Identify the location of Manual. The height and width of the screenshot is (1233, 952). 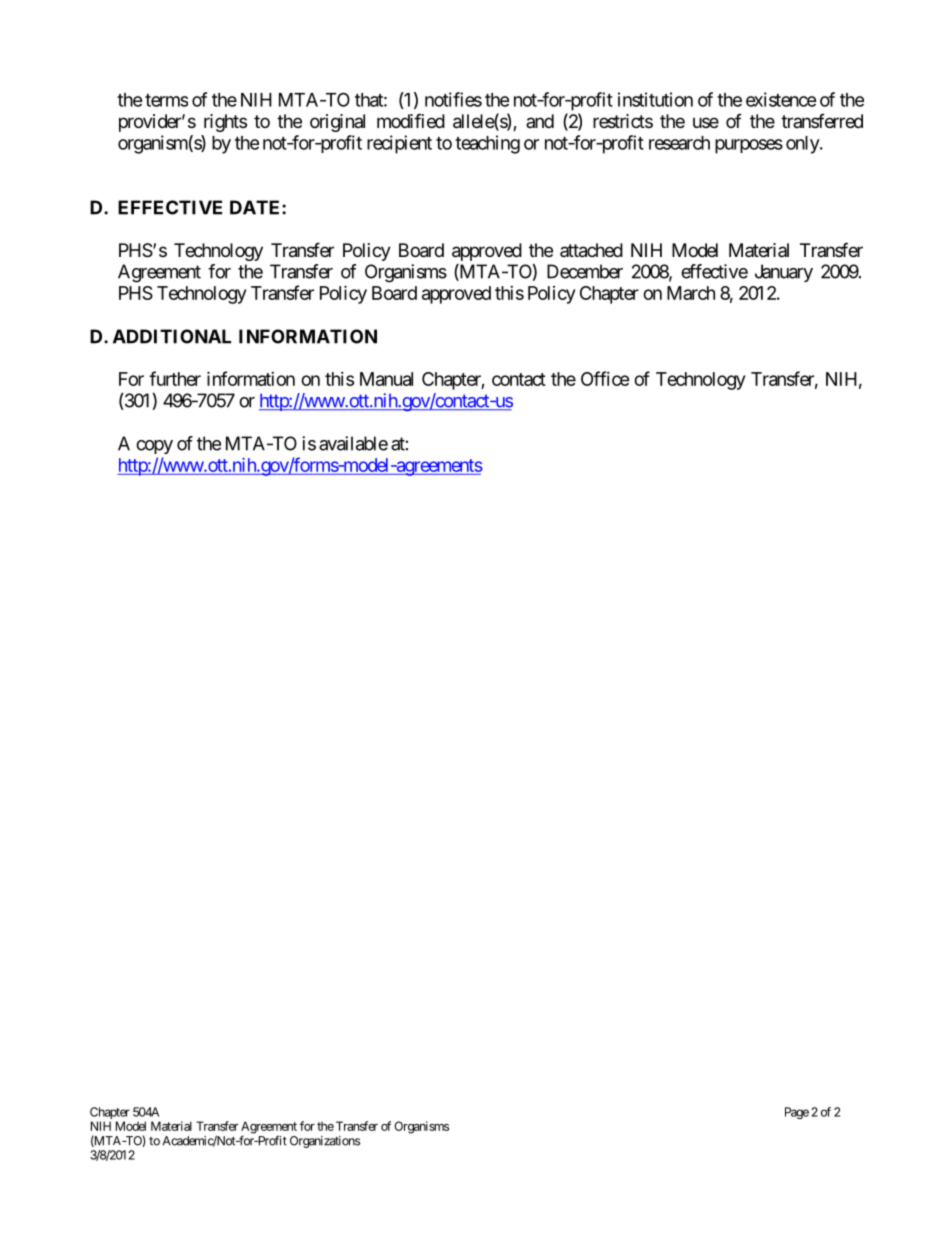
(386, 379).
